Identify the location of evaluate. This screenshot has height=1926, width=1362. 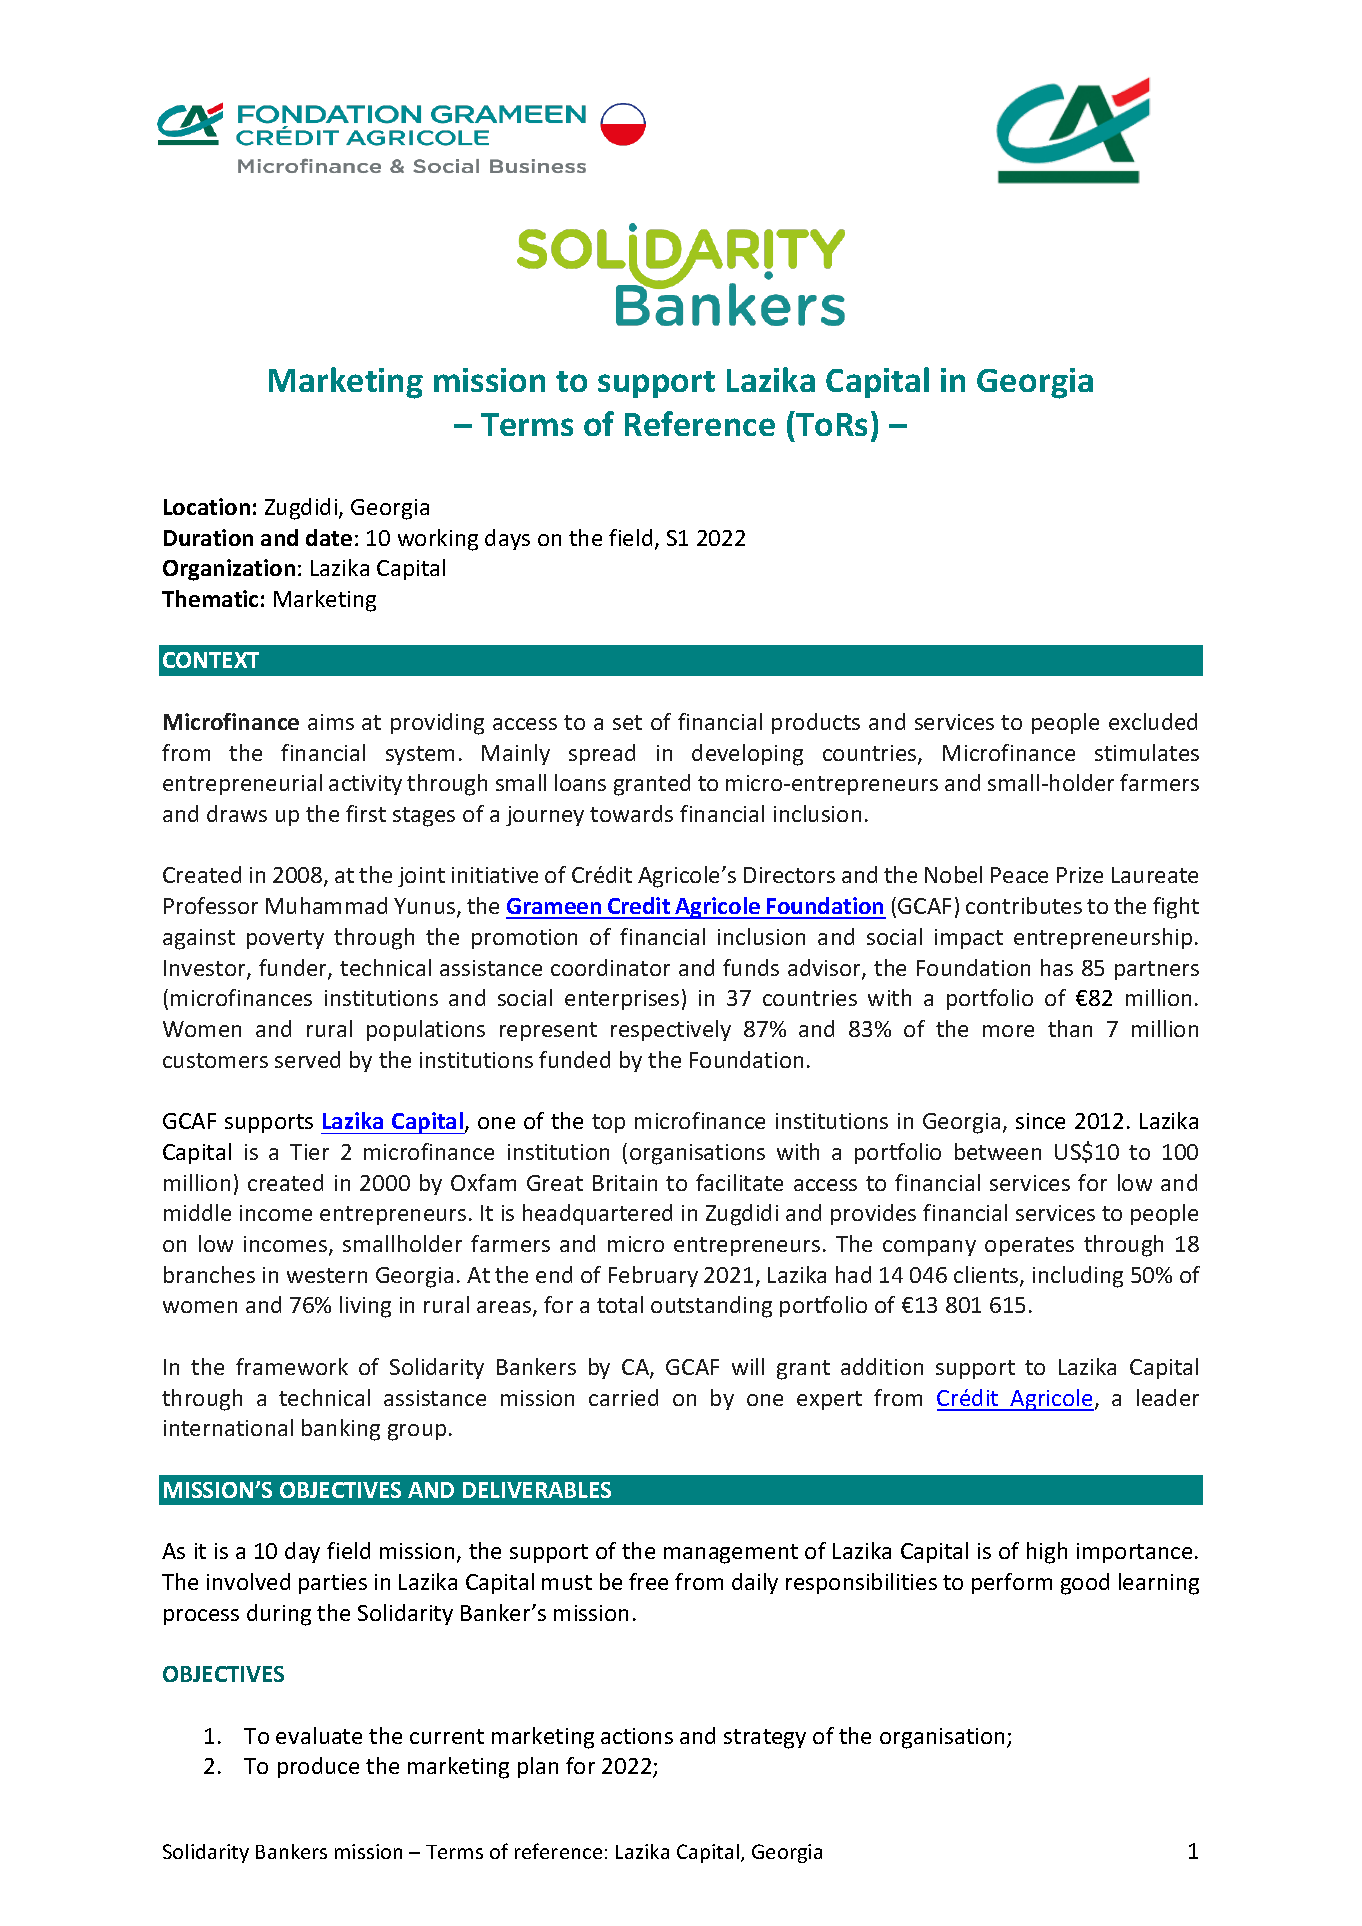
(319, 1735).
